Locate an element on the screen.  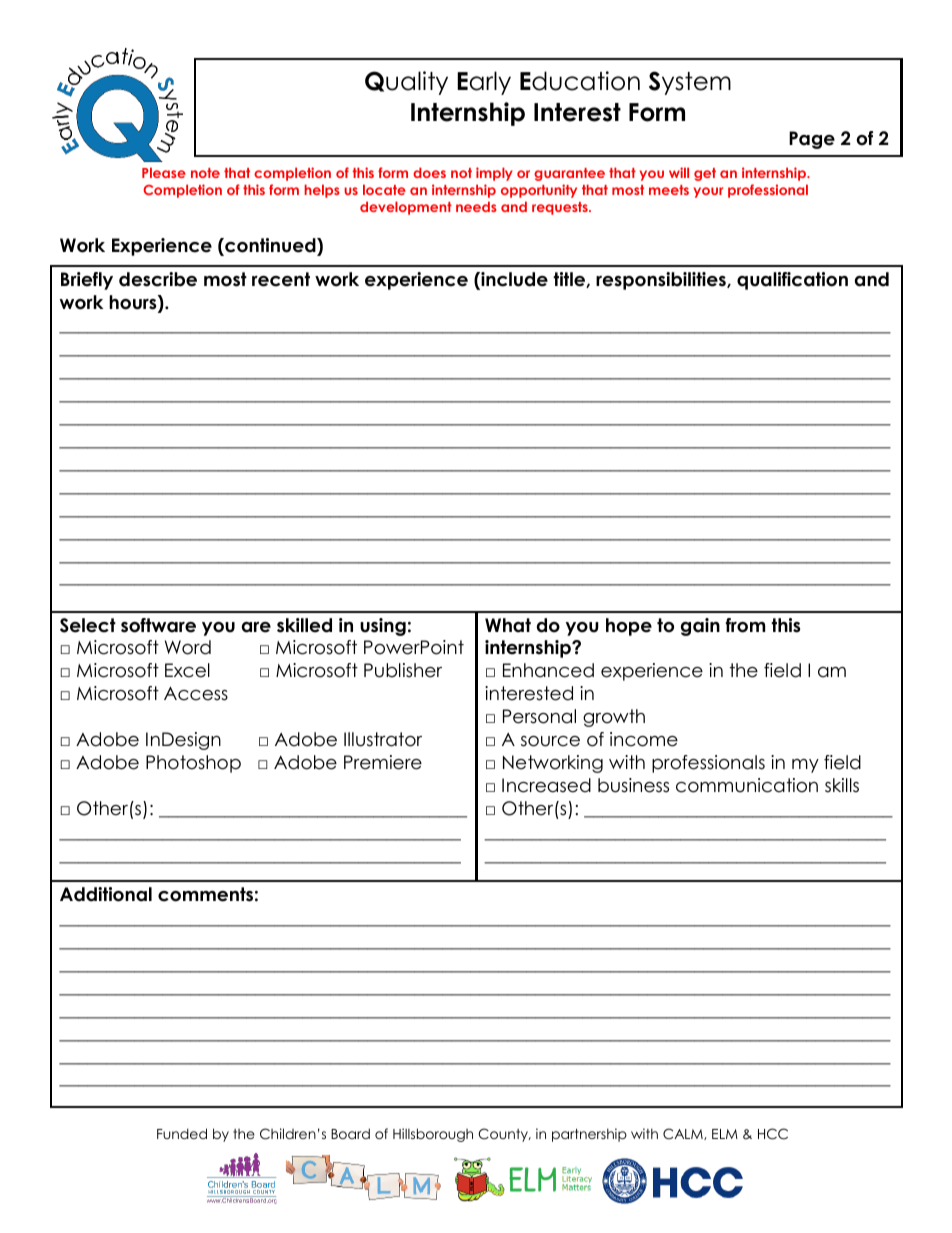
title is located at coordinates (570, 280).
